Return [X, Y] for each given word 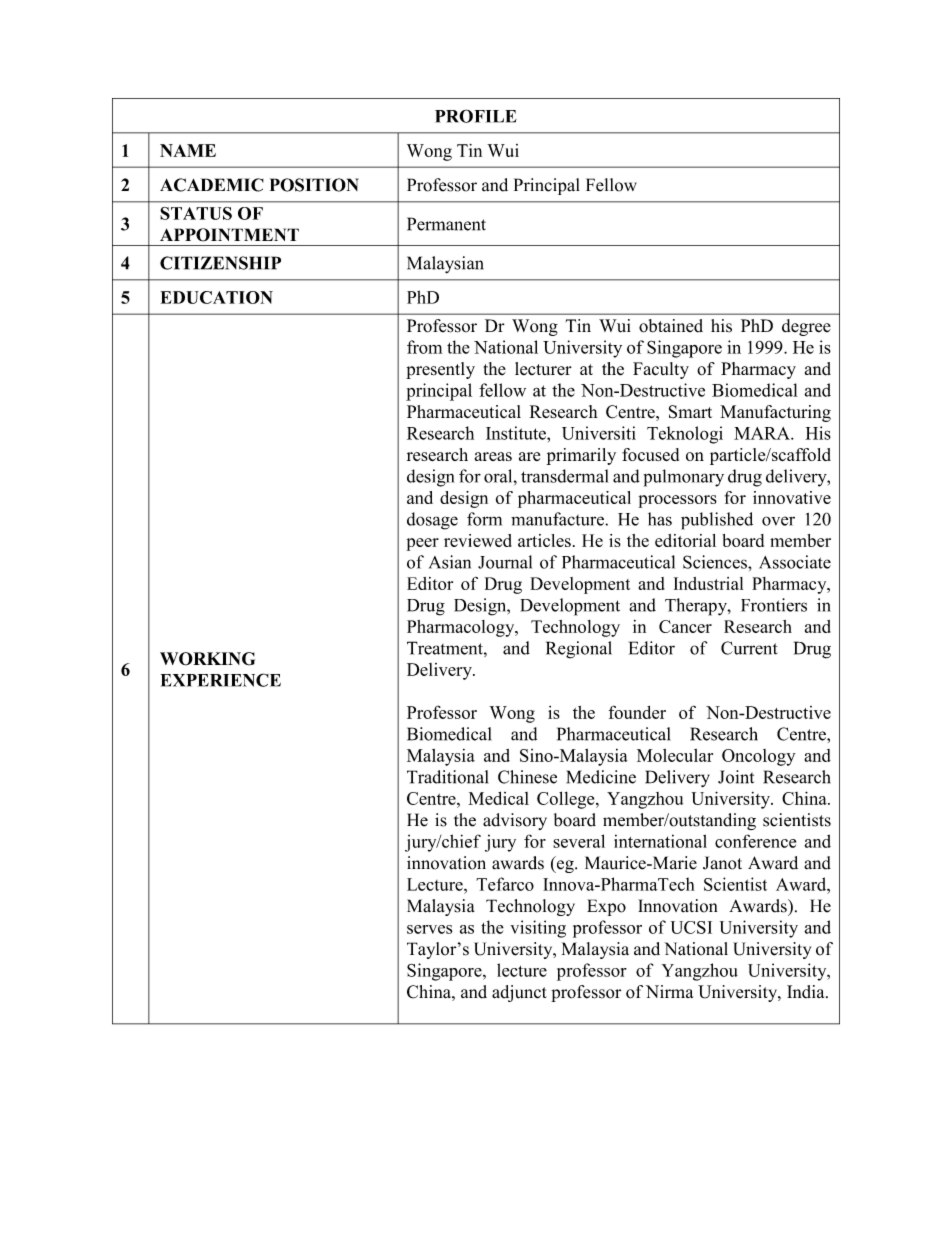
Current [749, 648]
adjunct [519, 993]
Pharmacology [462, 628]
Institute [517, 433]
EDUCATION [217, 297]
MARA [763, 433]
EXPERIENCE [221, 680]
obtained [671, 326]
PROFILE [476, 116]
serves [429, 929]
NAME [188, 150]
